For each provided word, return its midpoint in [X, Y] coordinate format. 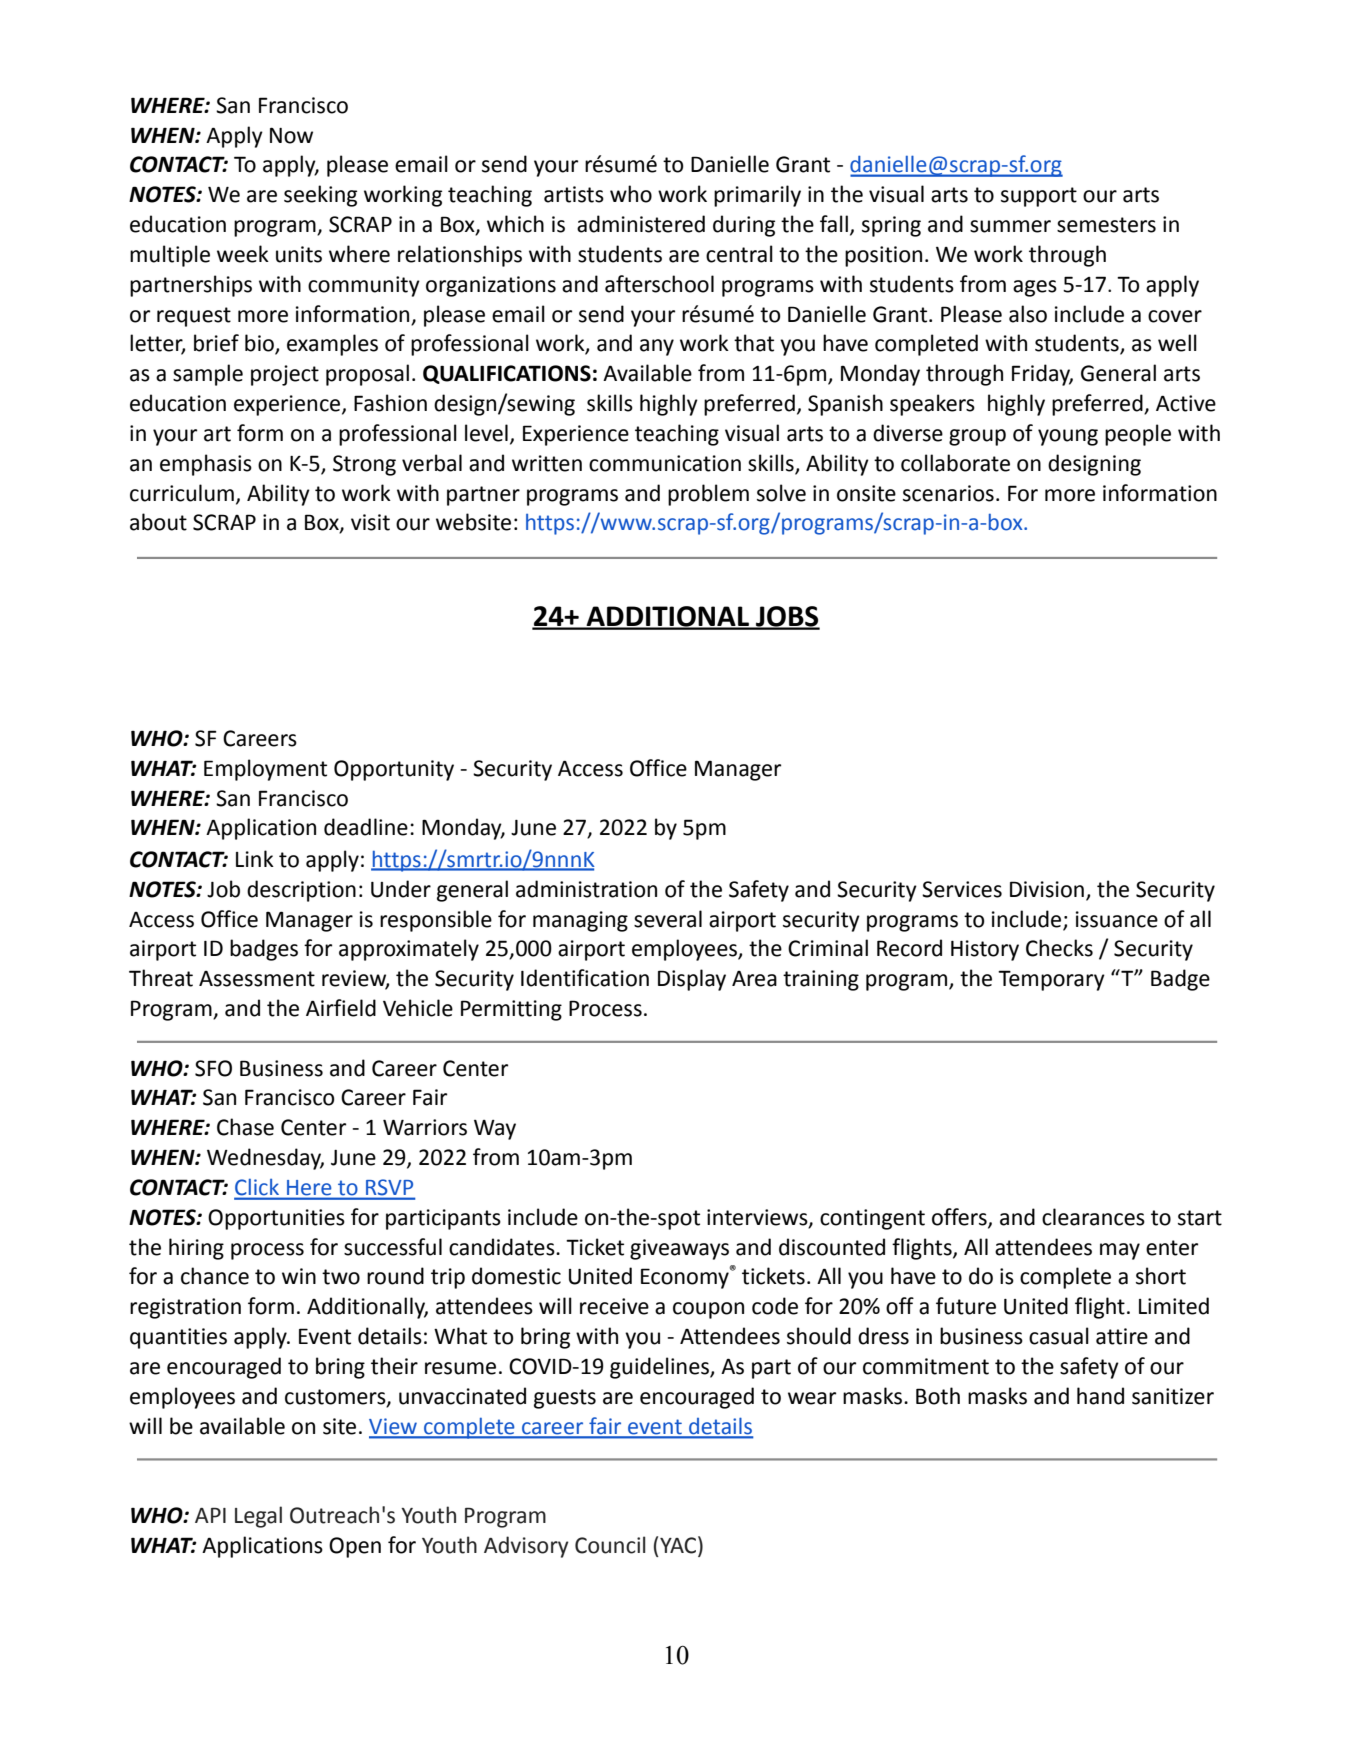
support [1039, 197]
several [668, 919]
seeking [320, 196]
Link [255, 858]
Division [1047, 889]
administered [641, 224]
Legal [258, 1517]
